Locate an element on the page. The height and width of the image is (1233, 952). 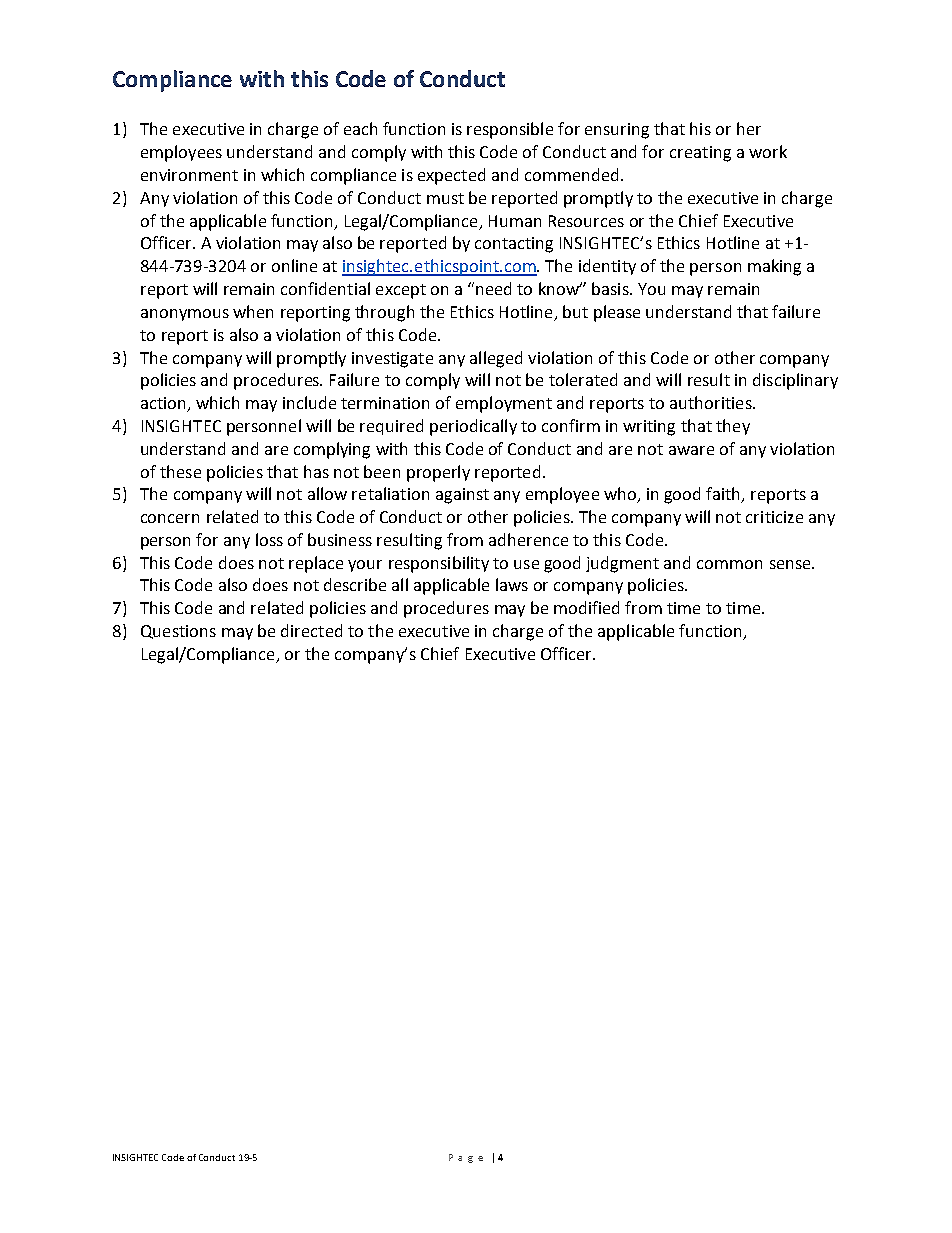
making is located at coordinates (774, 267).
